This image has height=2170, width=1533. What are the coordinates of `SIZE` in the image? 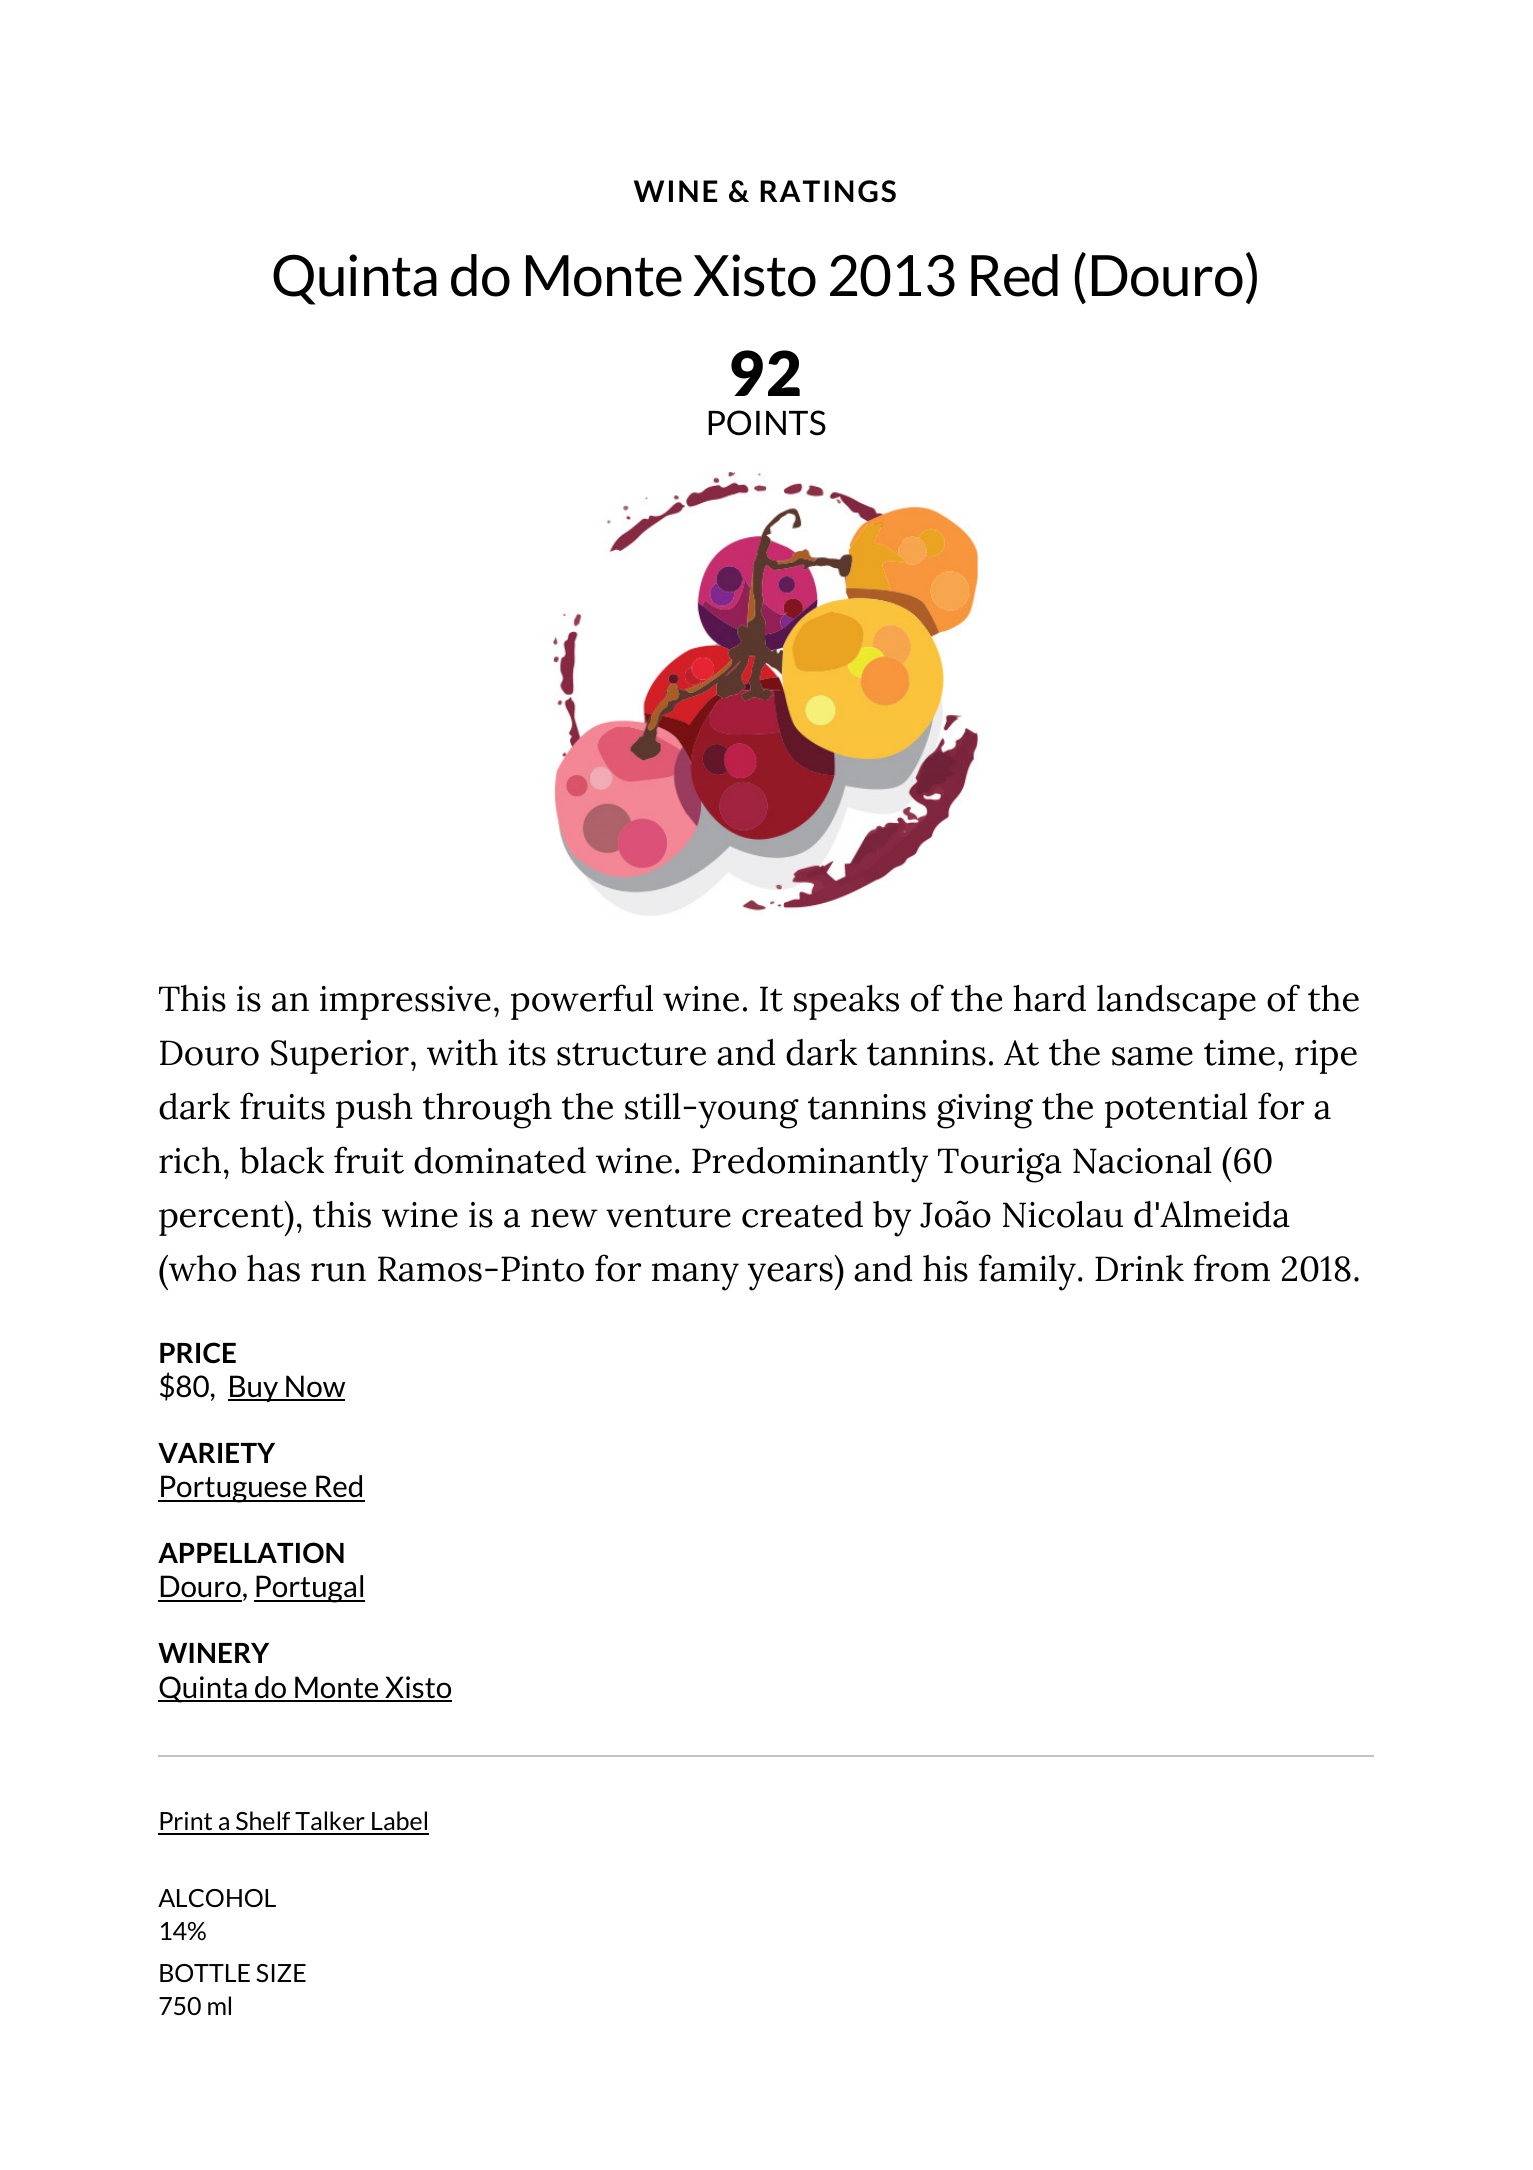 It's located at (281, 1973).
